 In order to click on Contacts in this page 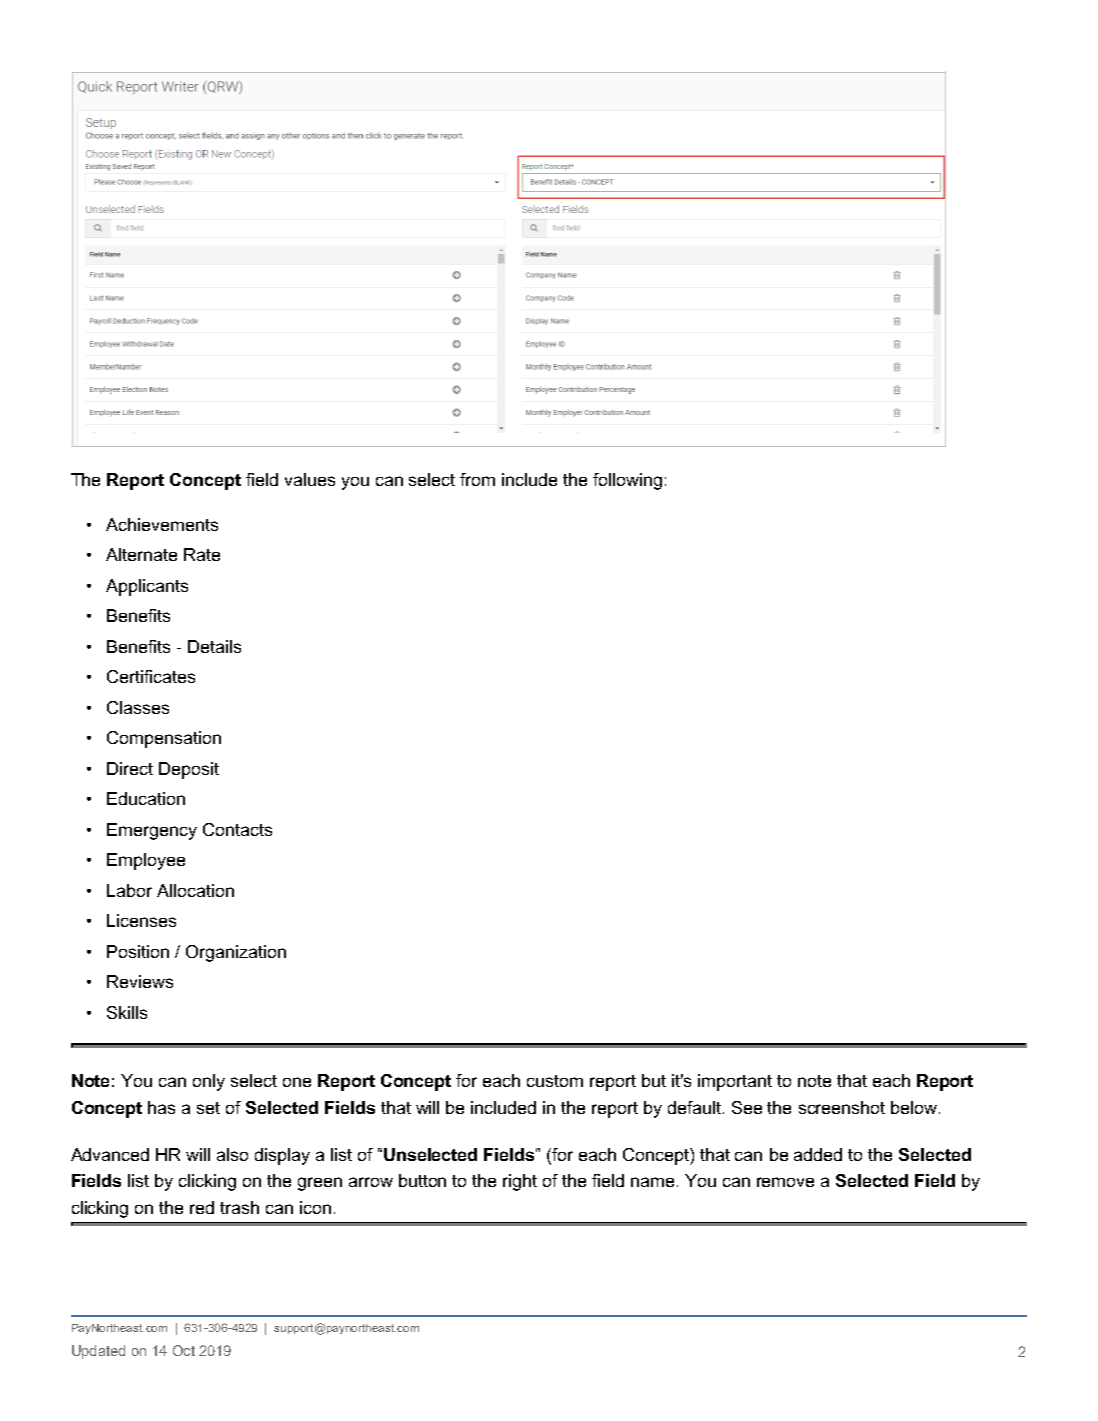, I will do `click(237, 829)`.
